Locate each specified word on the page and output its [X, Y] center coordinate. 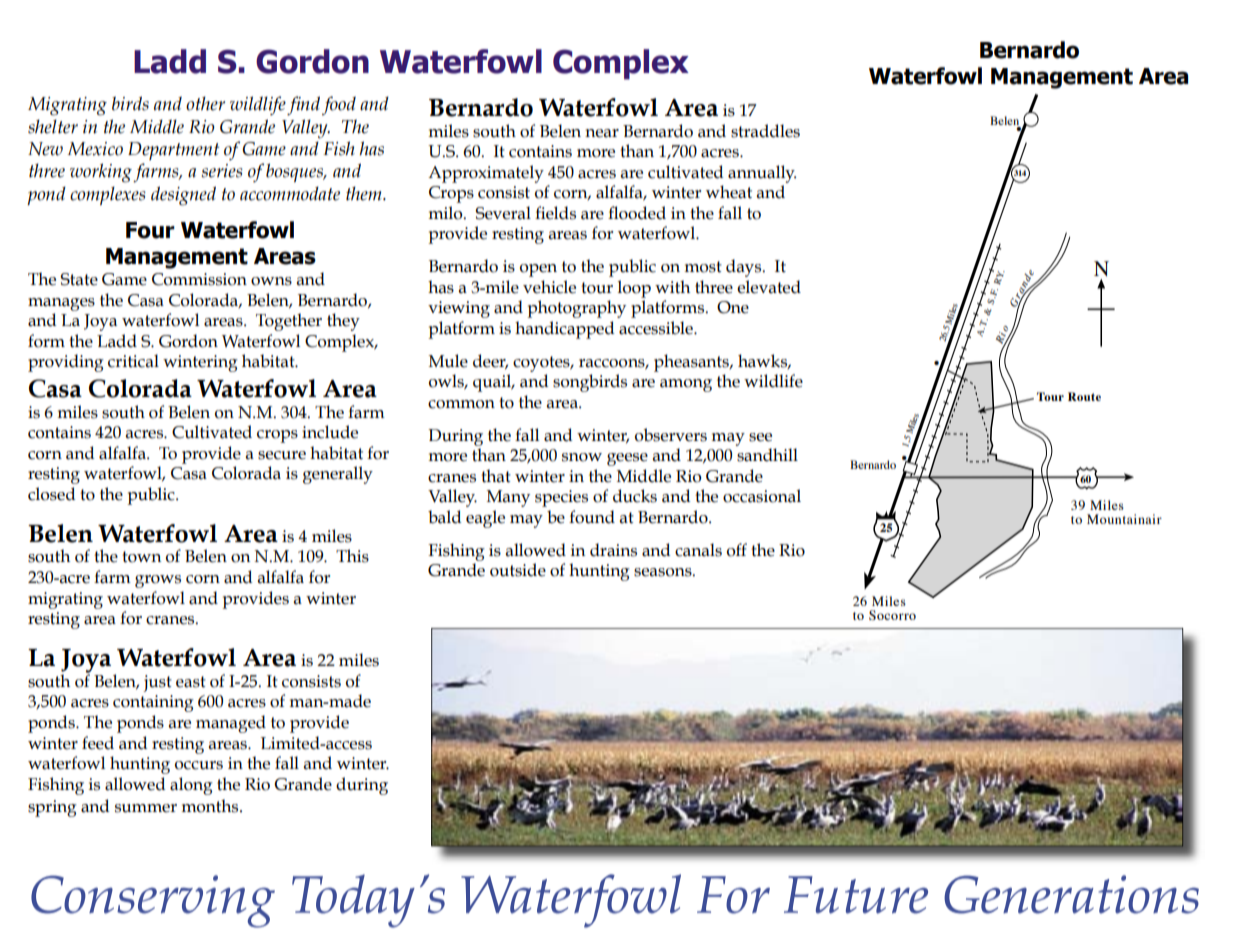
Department [173, 151]
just [157, 683]
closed [51, 494]
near [602, 133]
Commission [199, 279]
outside [518, 570]
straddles [765, 131]
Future [856, 895]
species [561, 498]
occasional [762, 496]
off [737, 550]
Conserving [153, 901]
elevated [769, 287]
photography [576, 309]
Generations [1071, 894]
